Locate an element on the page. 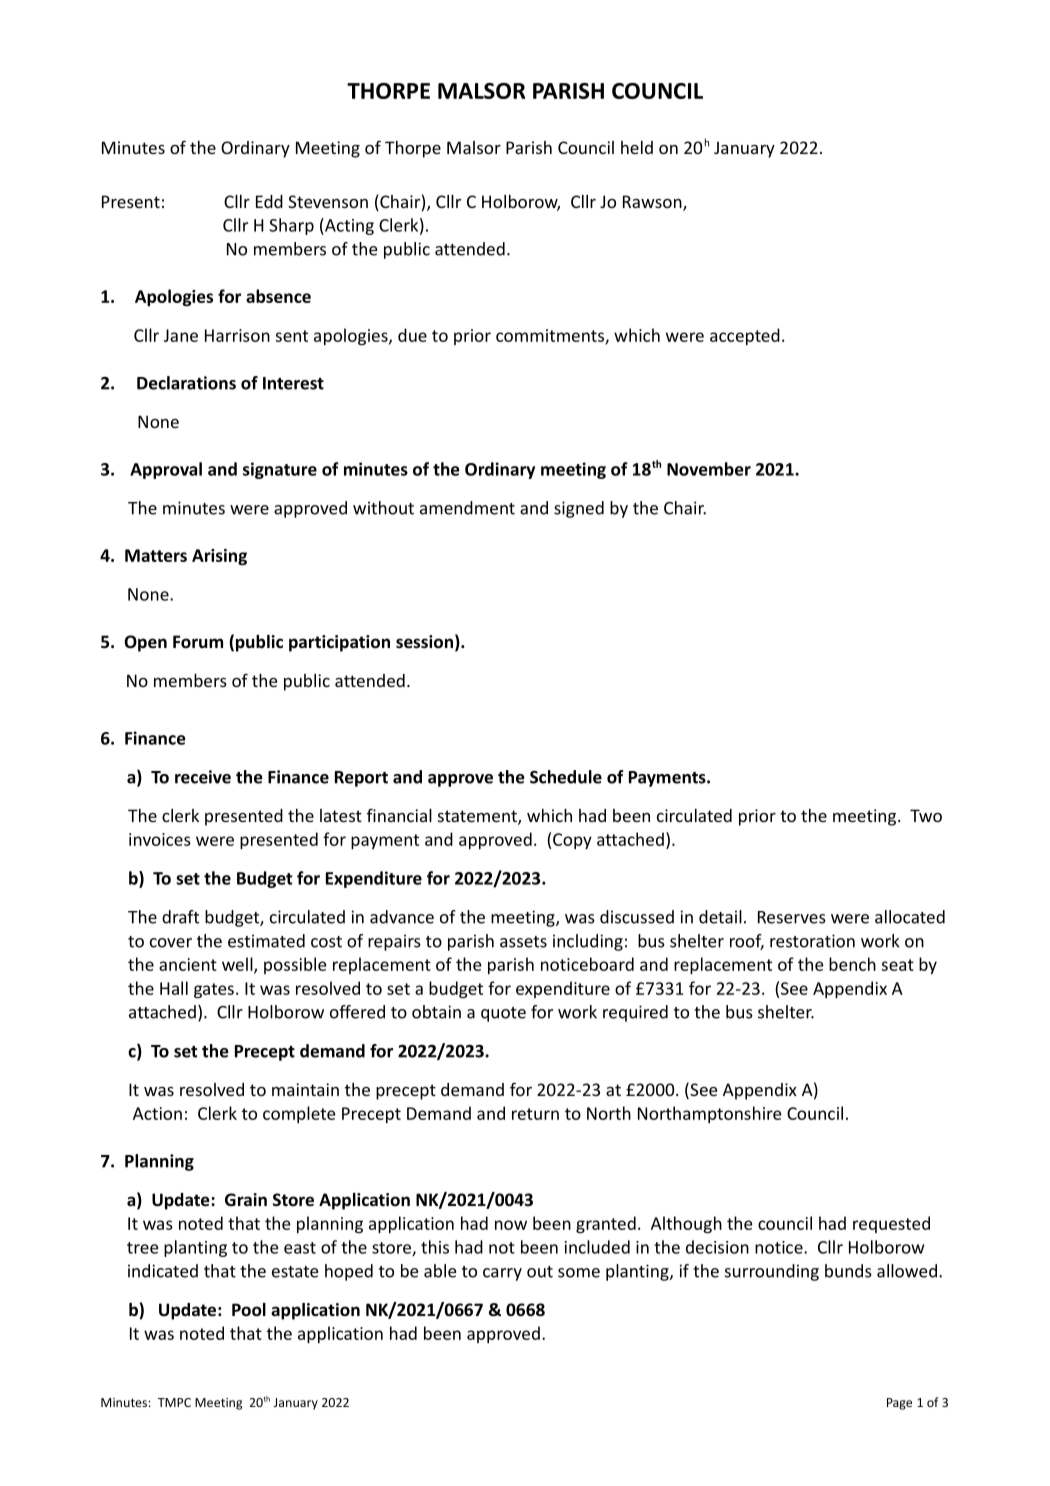  accepted is located at coordinates (745, 336).
